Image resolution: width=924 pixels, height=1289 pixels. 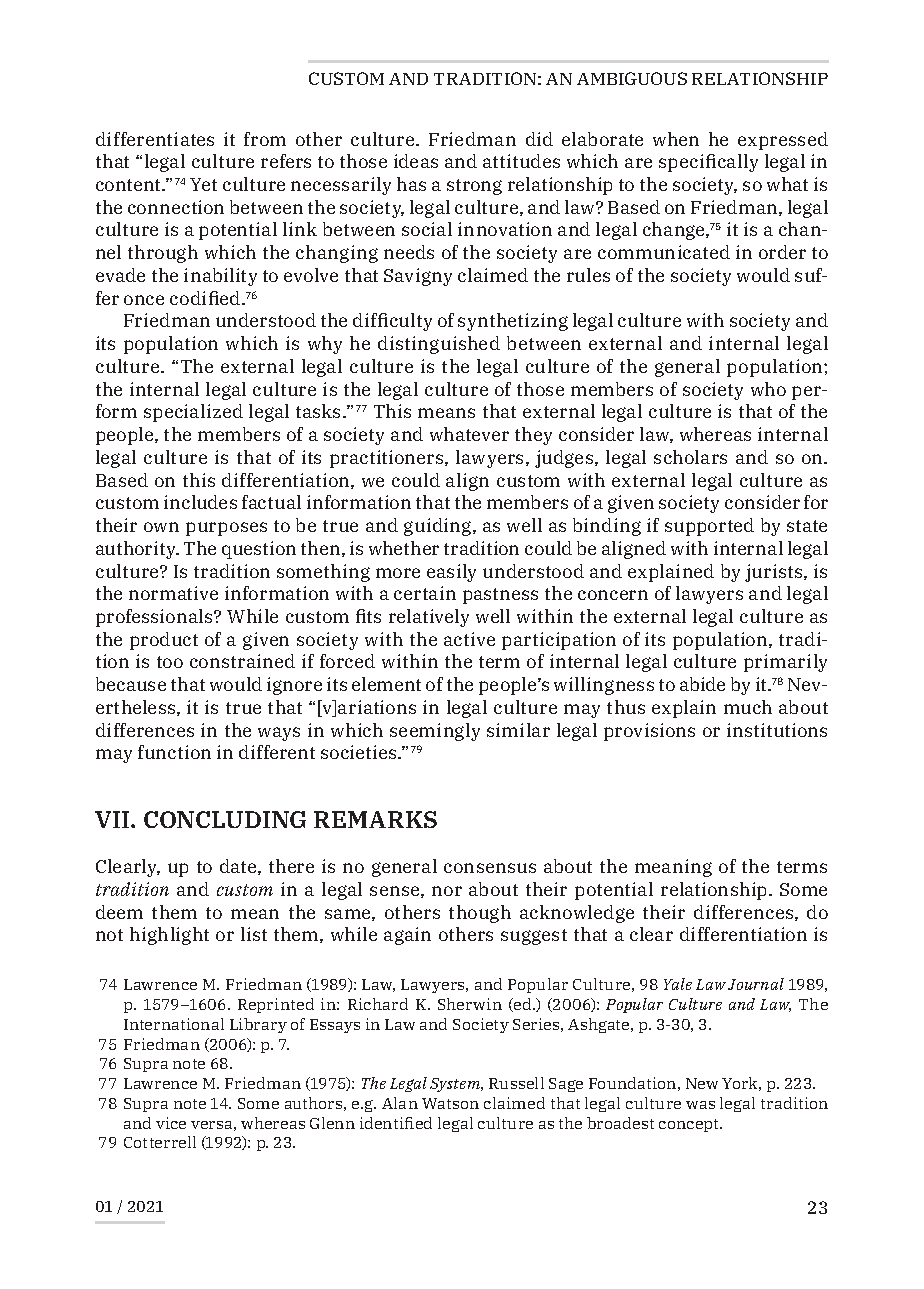 I want to click on normative, so click(x=173, y=593).
